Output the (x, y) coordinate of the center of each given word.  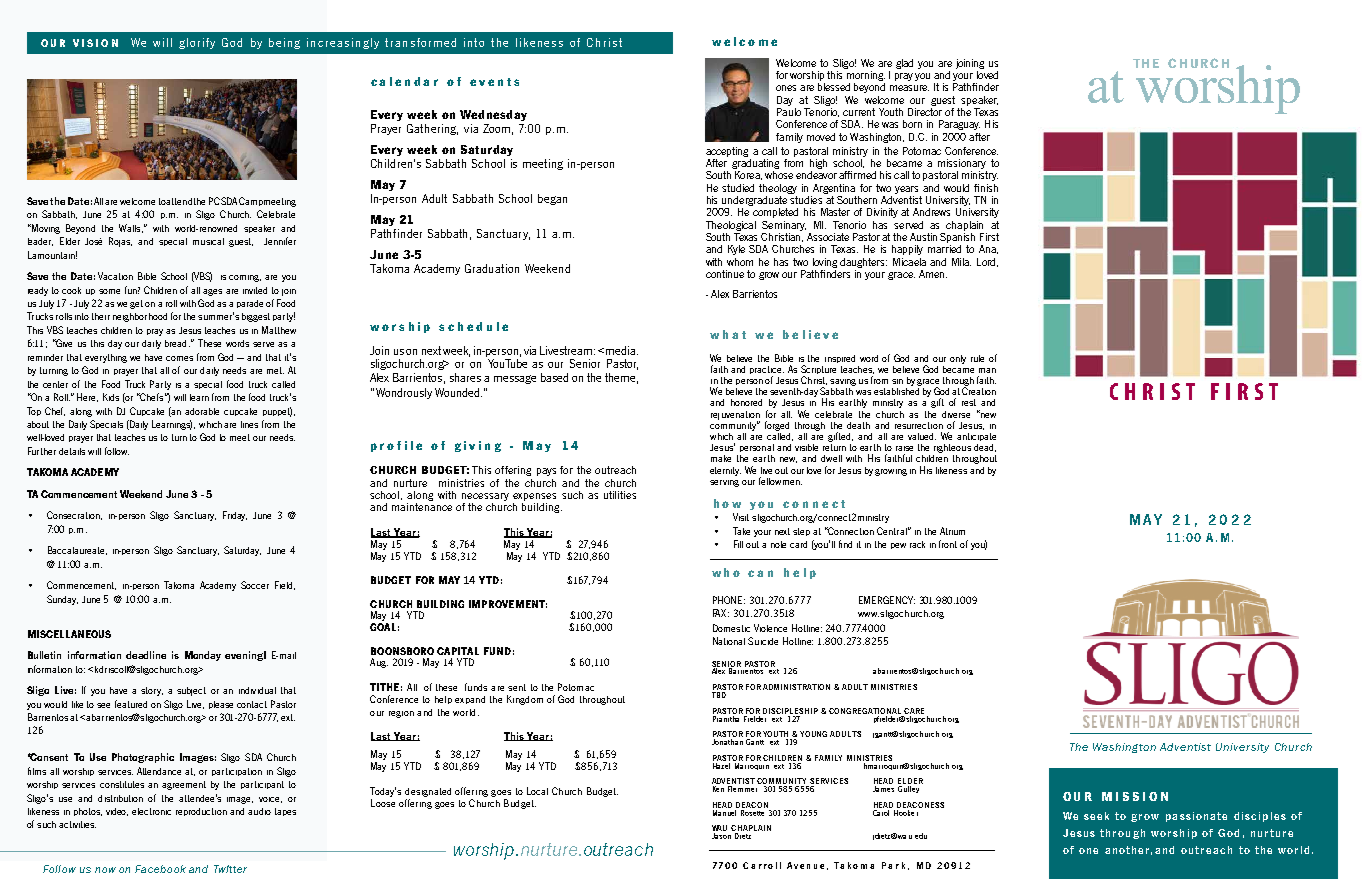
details (72, 451)
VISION (95, 43)
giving (478, 446)
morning (866, 77)
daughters (863, 263)
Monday (203, 656)
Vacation (115, 276)
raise (904, 448)
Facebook (160, 869)
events (494, 82)
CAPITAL (458, 651)
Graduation (492, 268)
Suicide (763, 641)
